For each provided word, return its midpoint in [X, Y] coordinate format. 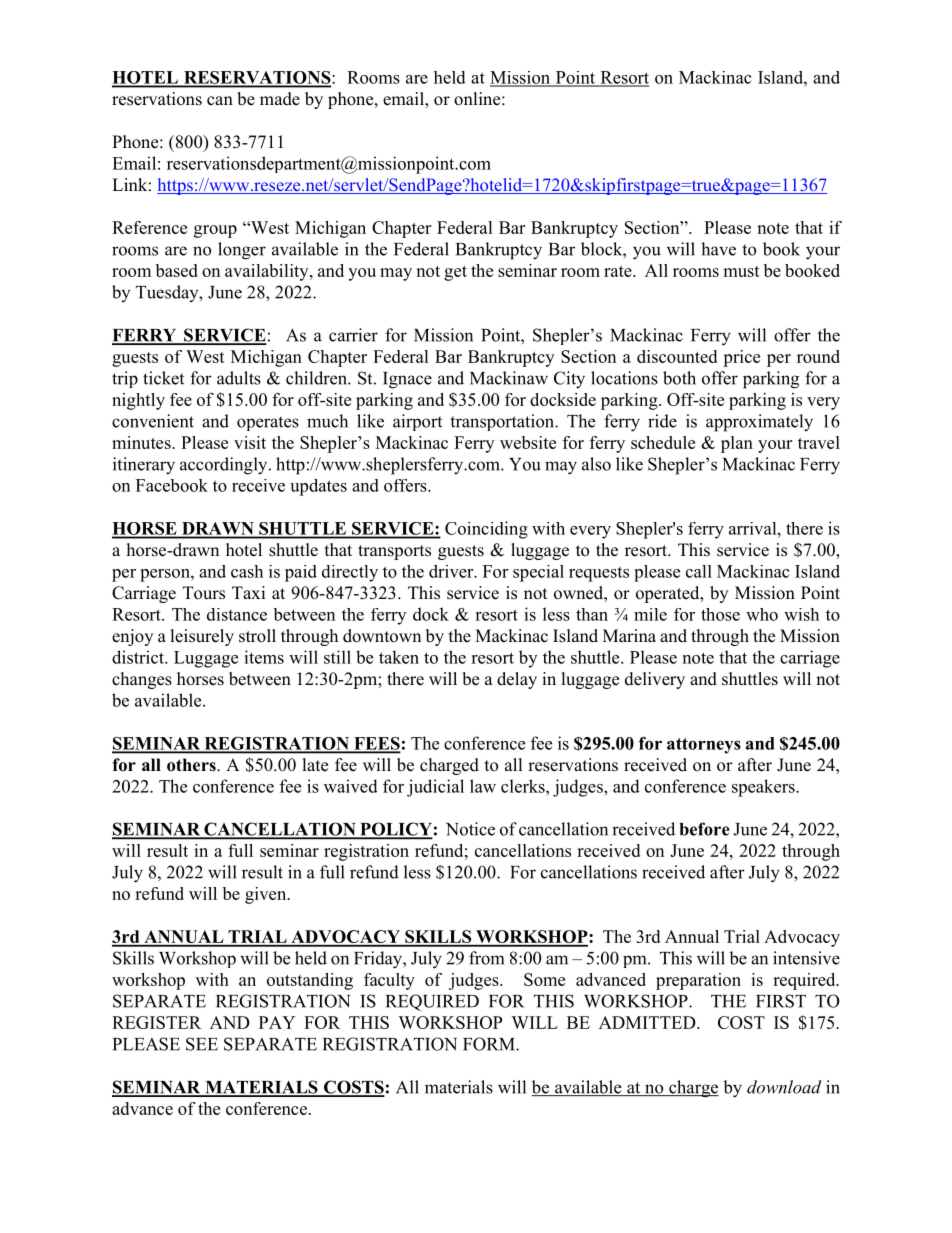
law [483, 786]
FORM [490, 1044]
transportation [503, 422]
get [455, 273]
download [784, 1087]
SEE [202, 1044]
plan [737, 444]
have [718, 249]
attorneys [704, 746]
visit [250, 442]
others [192, 765]
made [280, 99]
